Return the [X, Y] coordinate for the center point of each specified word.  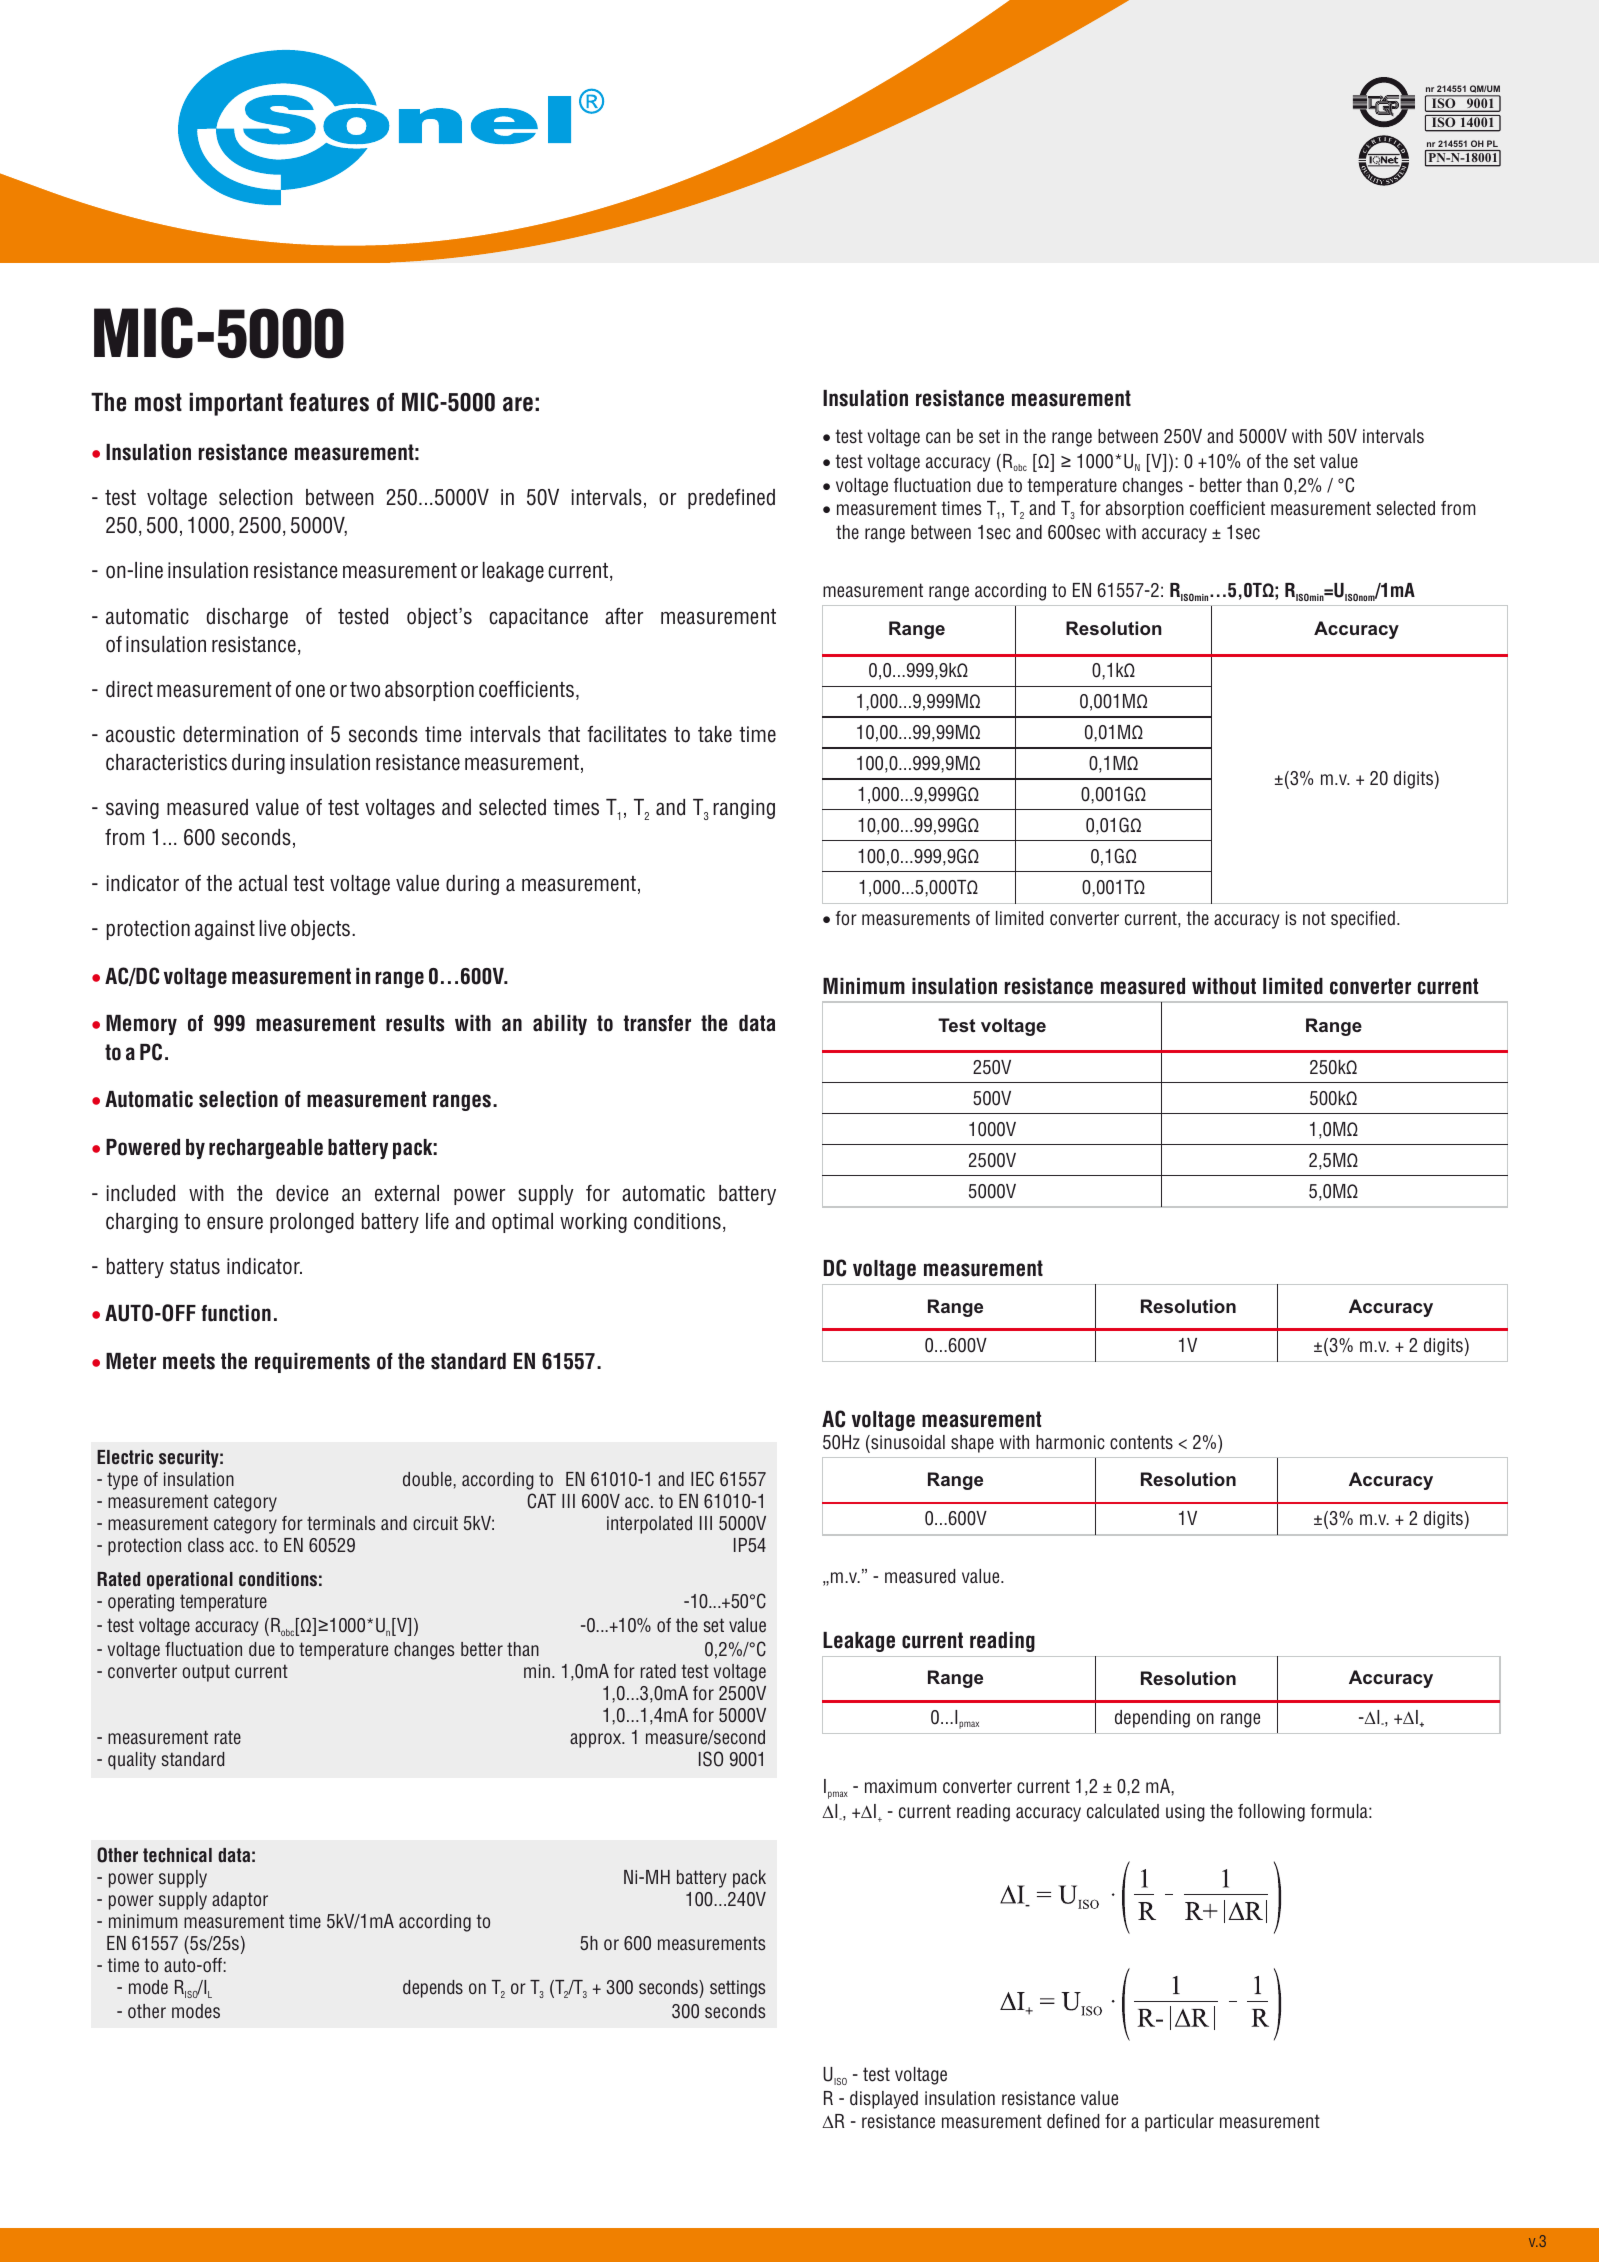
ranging [744, 809]
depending [1152, 1719]
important [236, 404]
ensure [235, 1223]
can [938, 438]
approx [597, 1740]
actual [263, 883]
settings [737, 1989]
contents [1141, 1442]
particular [1179, 2123]
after [624, 616]
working [593, 1223]
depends [433, 1989]
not [1314, 918]
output [206, 1673]
